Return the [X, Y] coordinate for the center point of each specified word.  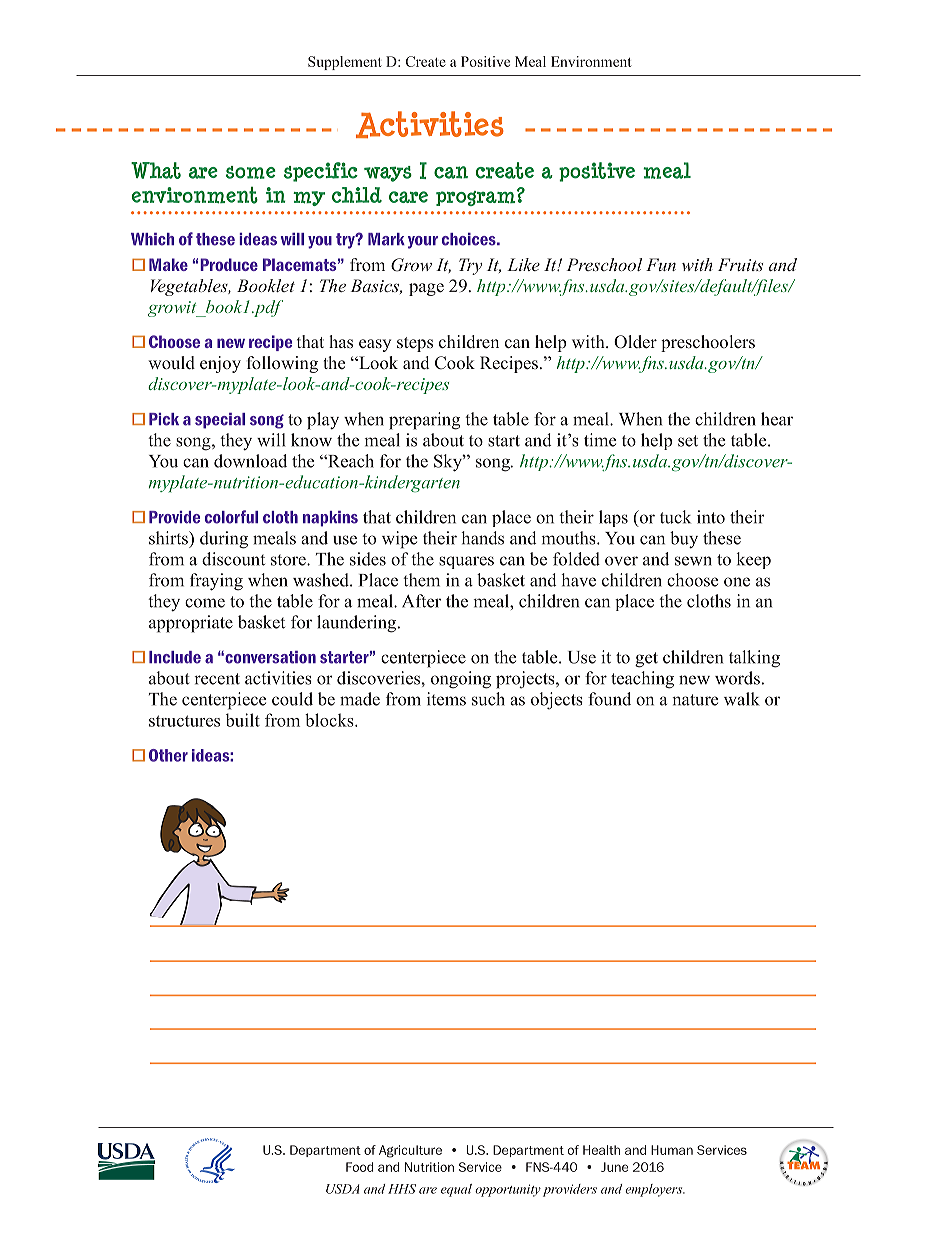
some [251, 172]
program [475, 198]
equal [456, 1190]
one [737, 582]
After [421, 601]
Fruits [740, 264]
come [205, 603]
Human [672, 1150]
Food [360, 1167]
